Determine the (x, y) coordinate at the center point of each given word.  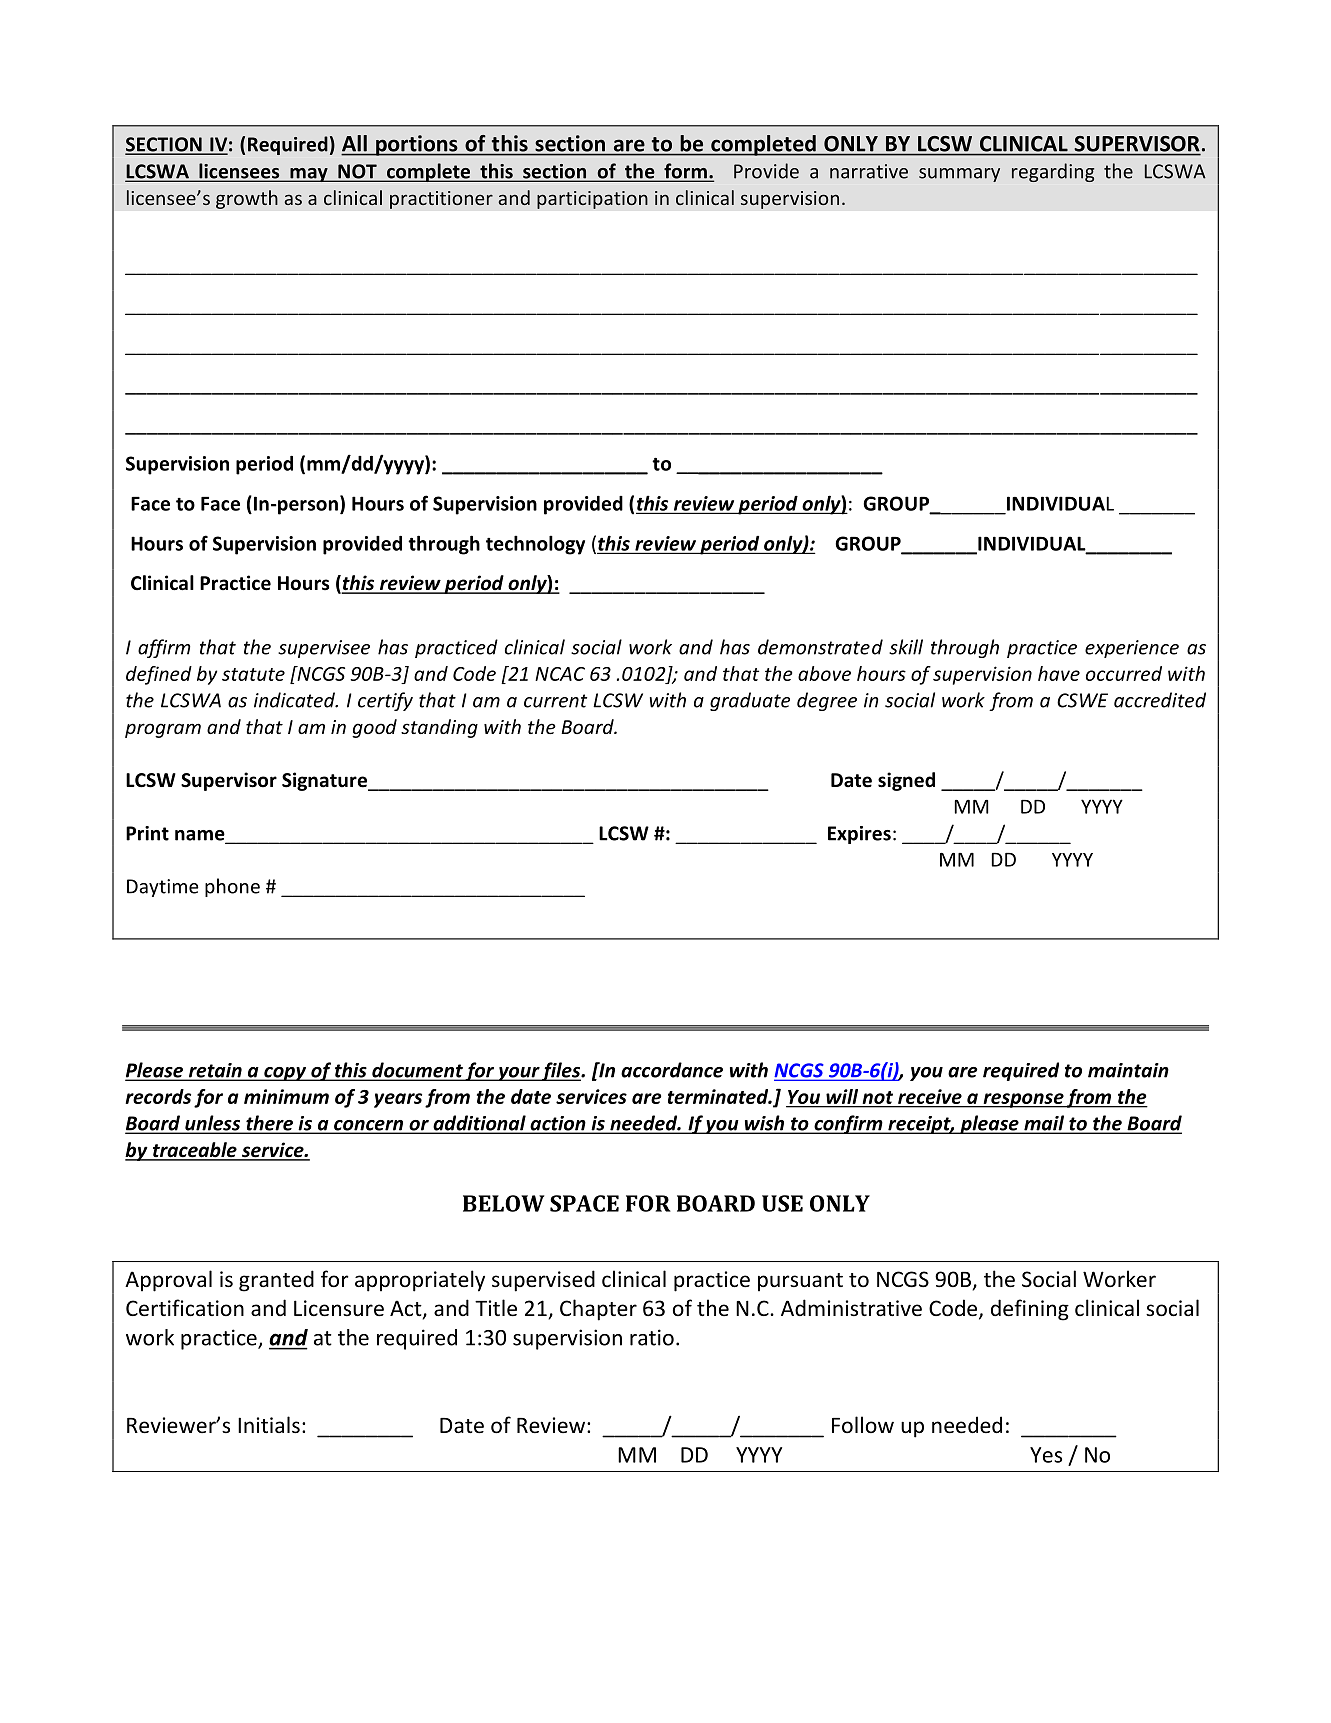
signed (906, 781)
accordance (672, 1070)
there (269, 1124)
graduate (750, 701)
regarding (1053, 172)
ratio (652, 1337)
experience (1132, 649)
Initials (269, 1425)
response (1023, 1100)
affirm (164, 648)
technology (535, 545)
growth (247, 199)
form (685, 172)
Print (147, 833)
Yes (1046, 1455)
